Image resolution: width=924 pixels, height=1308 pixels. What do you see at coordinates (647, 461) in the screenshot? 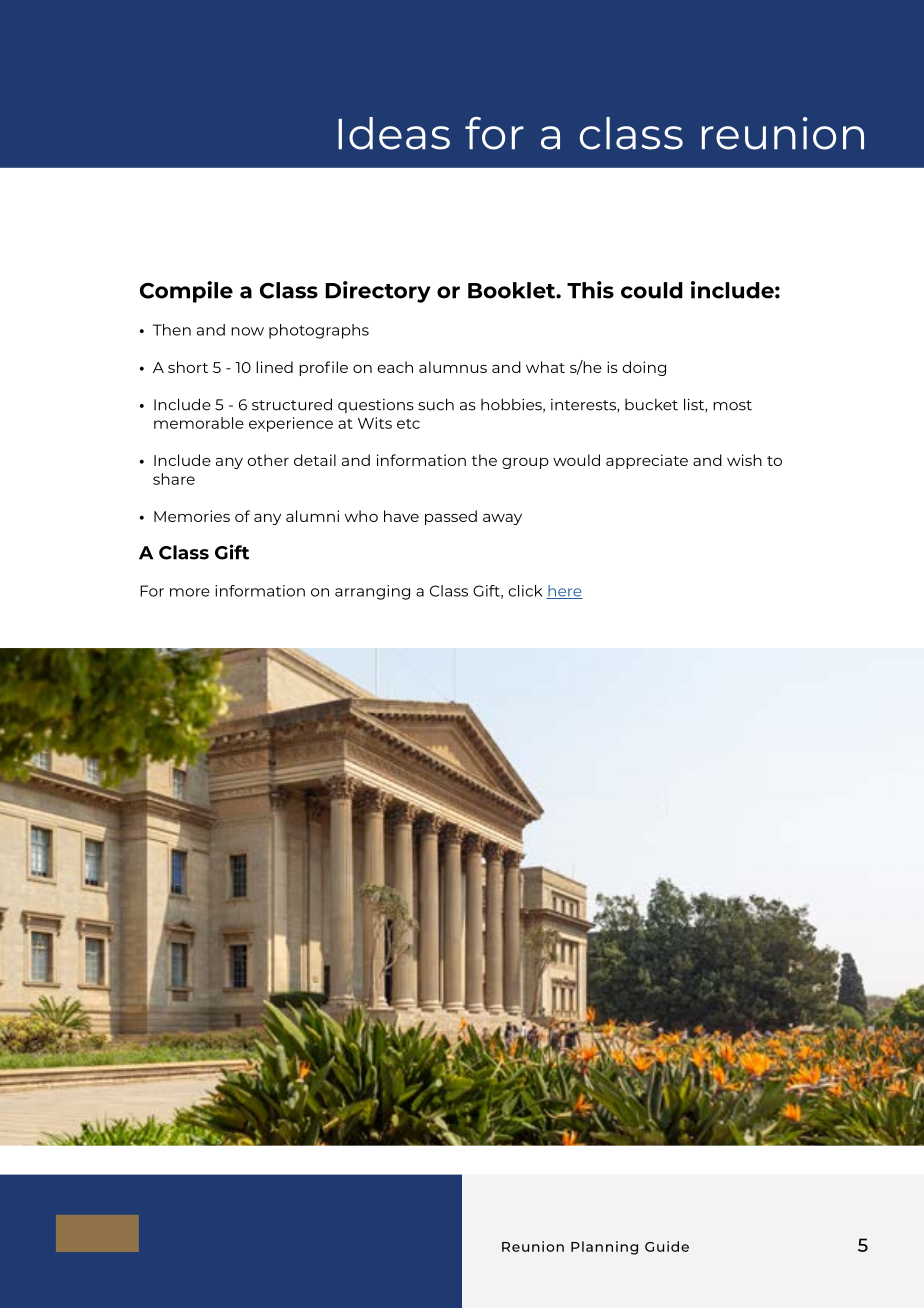
I see `appreciate` at bounding box center [647, 461].
